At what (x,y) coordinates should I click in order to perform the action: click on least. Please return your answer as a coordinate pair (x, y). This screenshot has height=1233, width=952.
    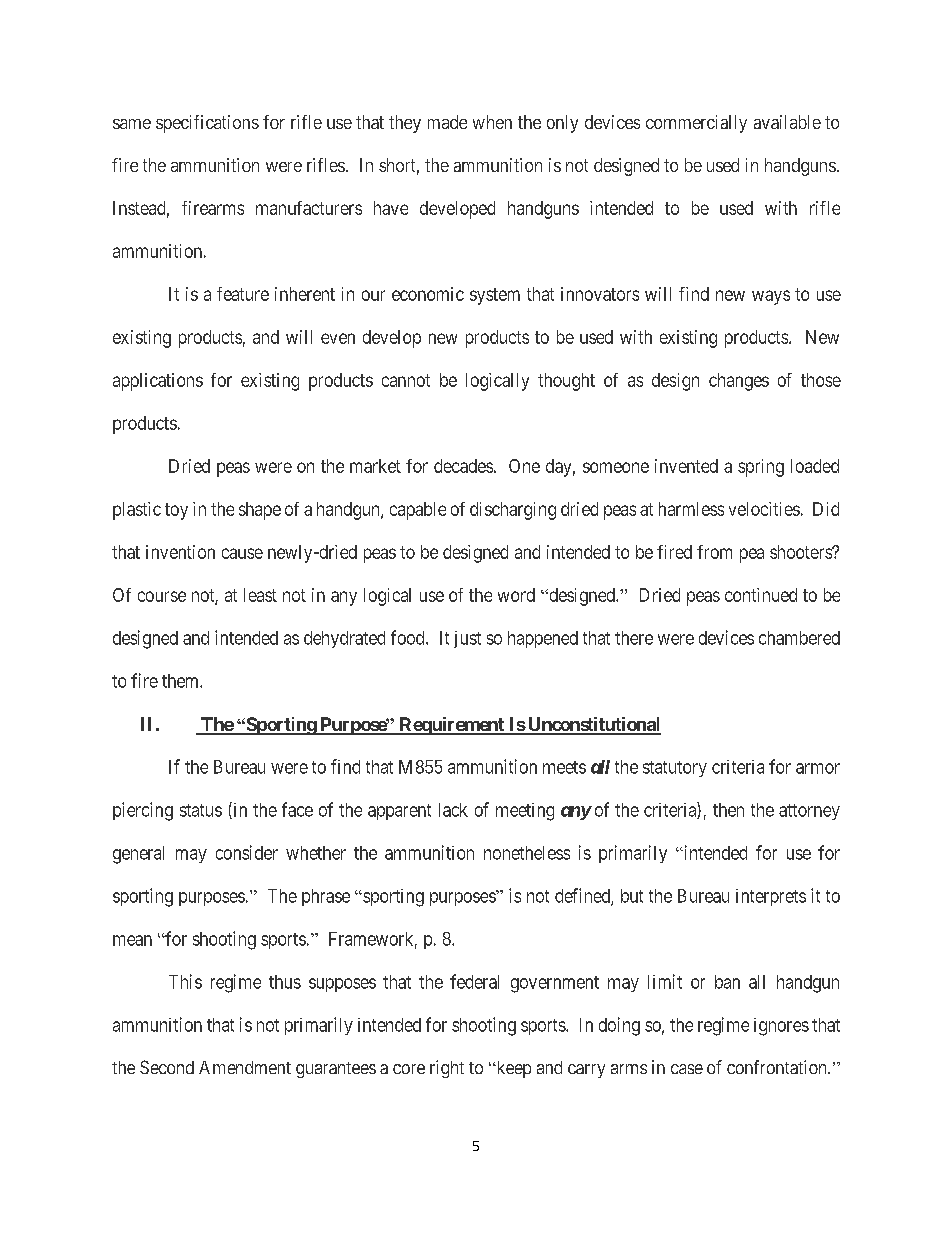
    Looking at the image, I should click on (260, 595).
